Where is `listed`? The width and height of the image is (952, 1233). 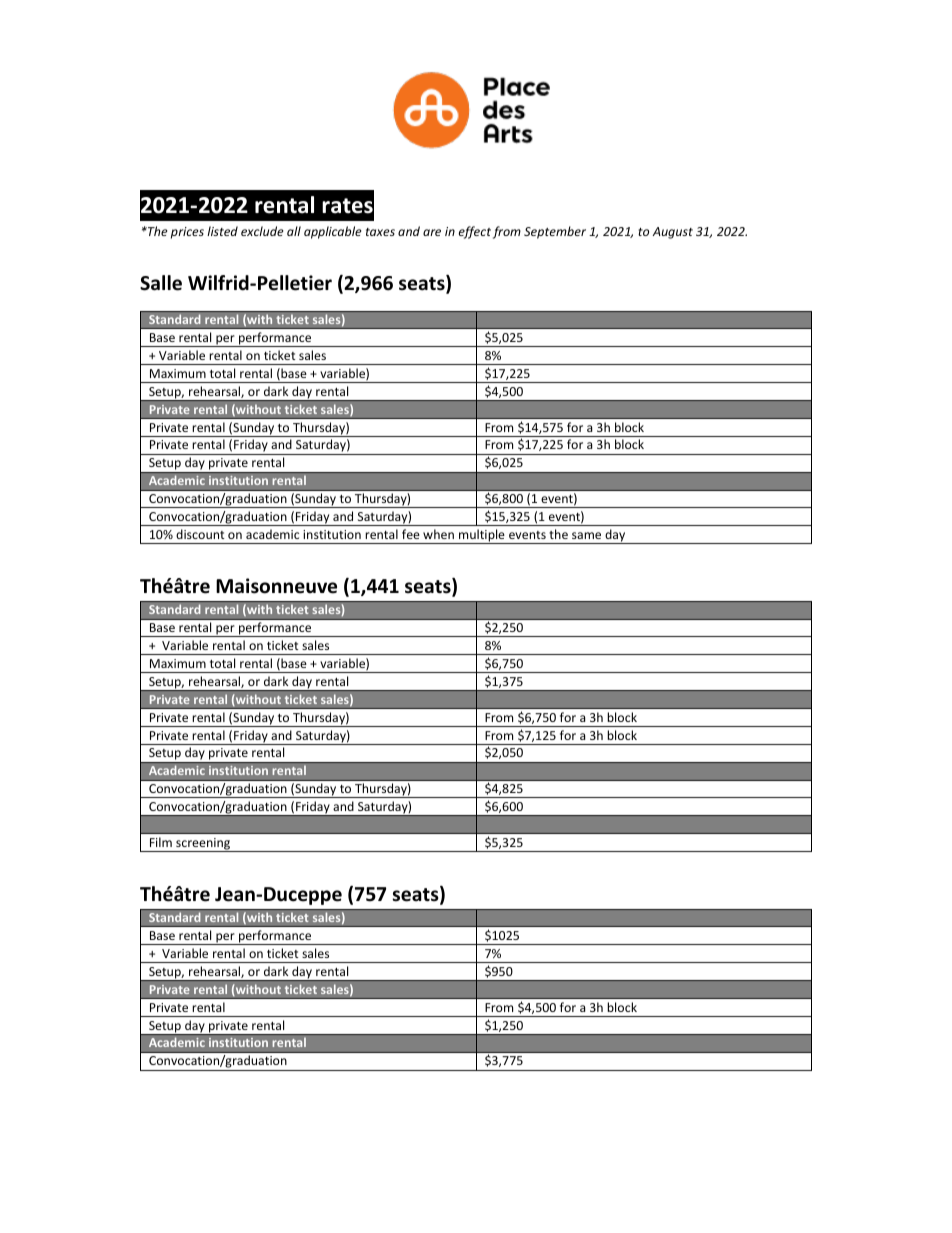
listed is located at coordinates (222, 231).
